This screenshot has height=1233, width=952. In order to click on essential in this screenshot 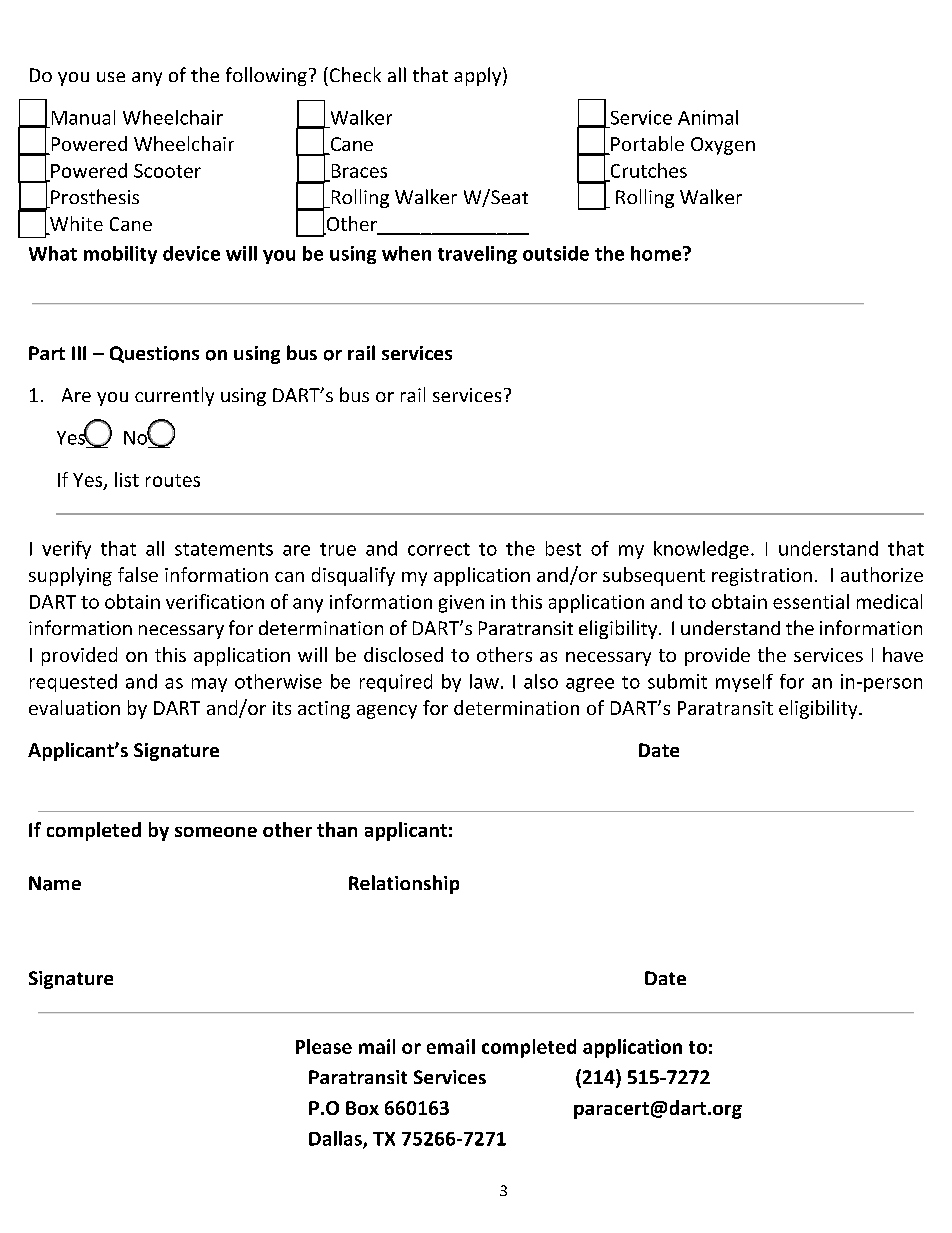, I will do `click(811, 601)`.
